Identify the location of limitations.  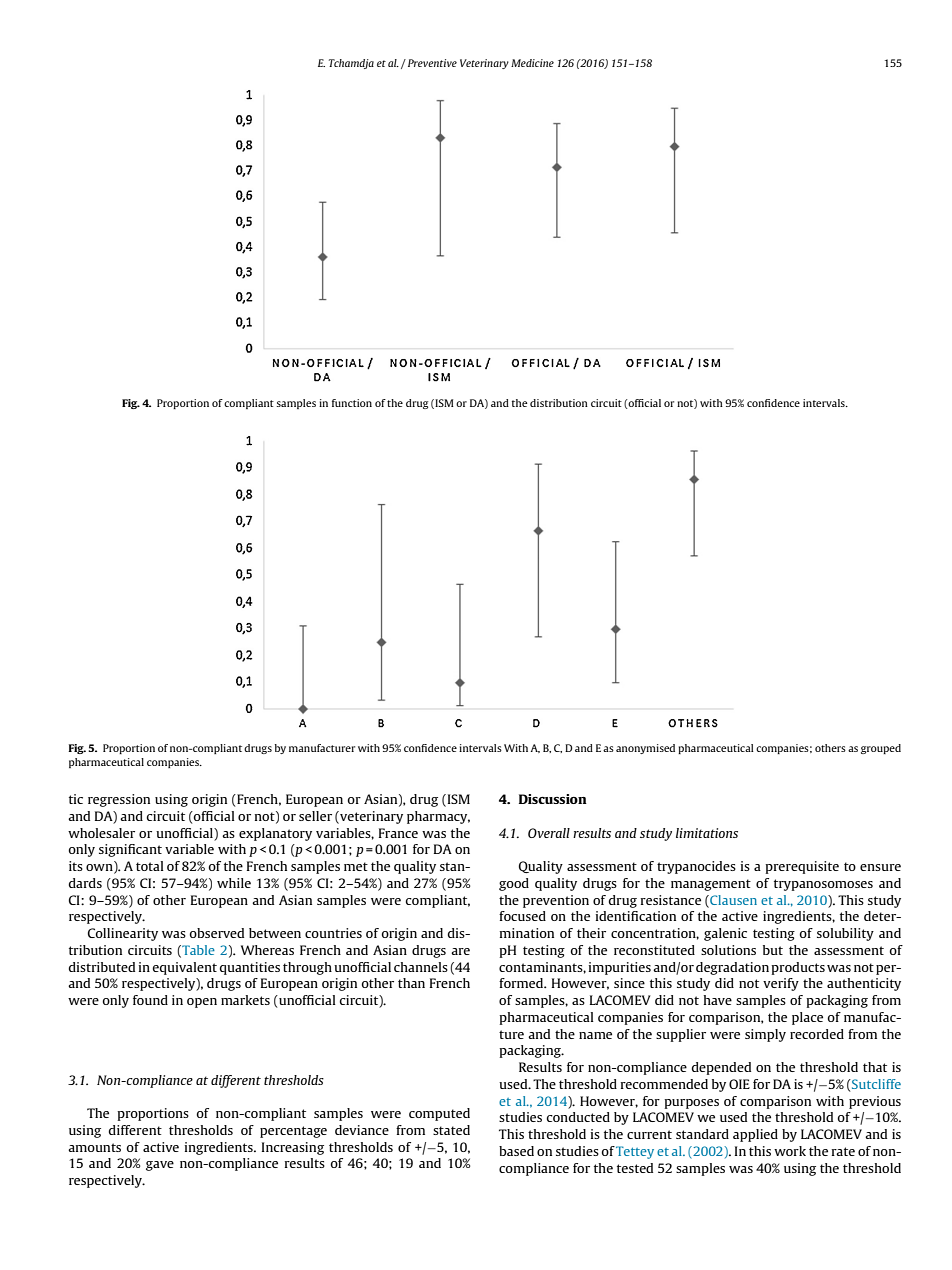
(707, 833).
